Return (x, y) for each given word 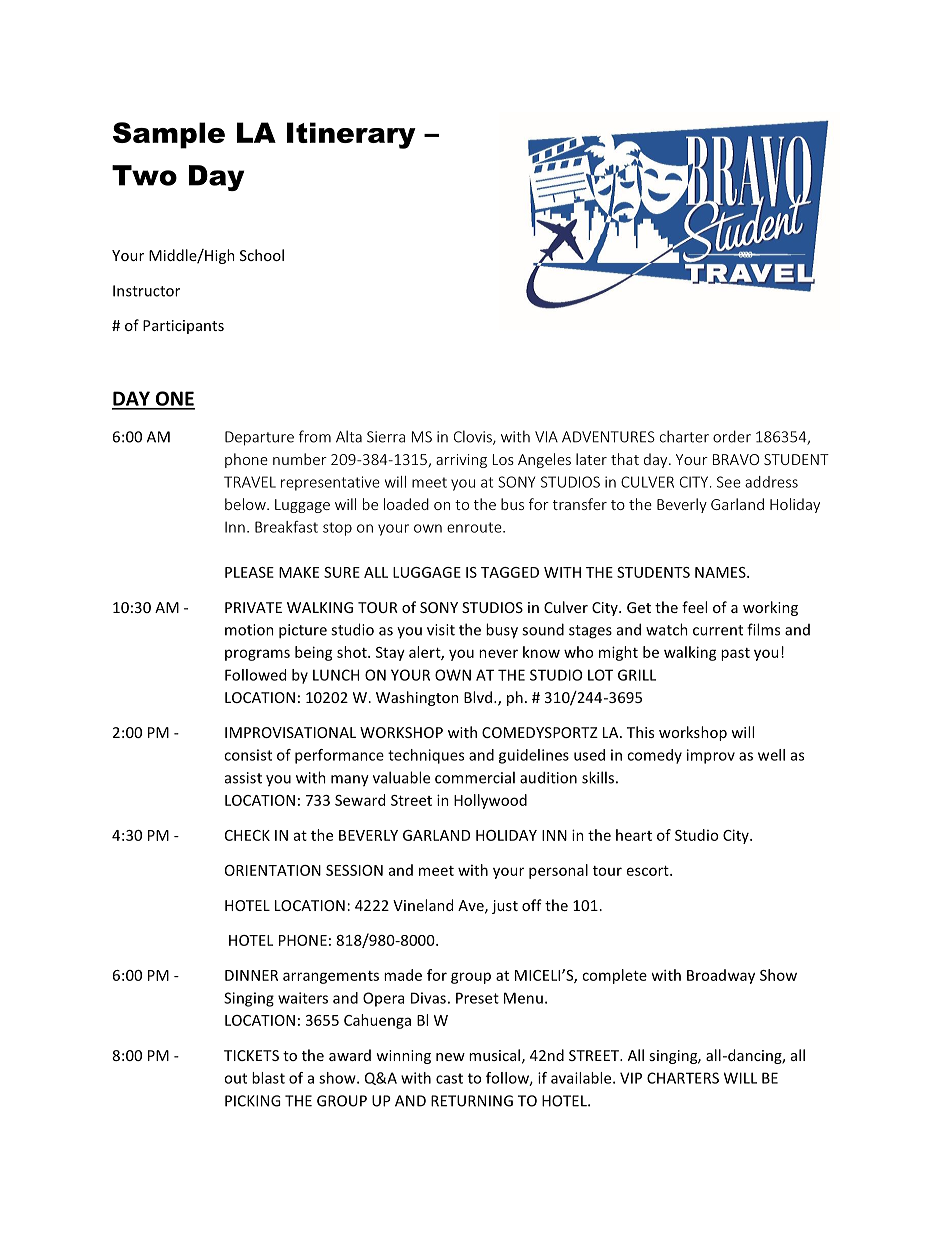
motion (249, 630)
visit (441, 630)
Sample (169, 135)
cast (449, 1078)
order (732, 436)
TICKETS (251, 1055)
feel (694, 607)
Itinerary (351, 135)
